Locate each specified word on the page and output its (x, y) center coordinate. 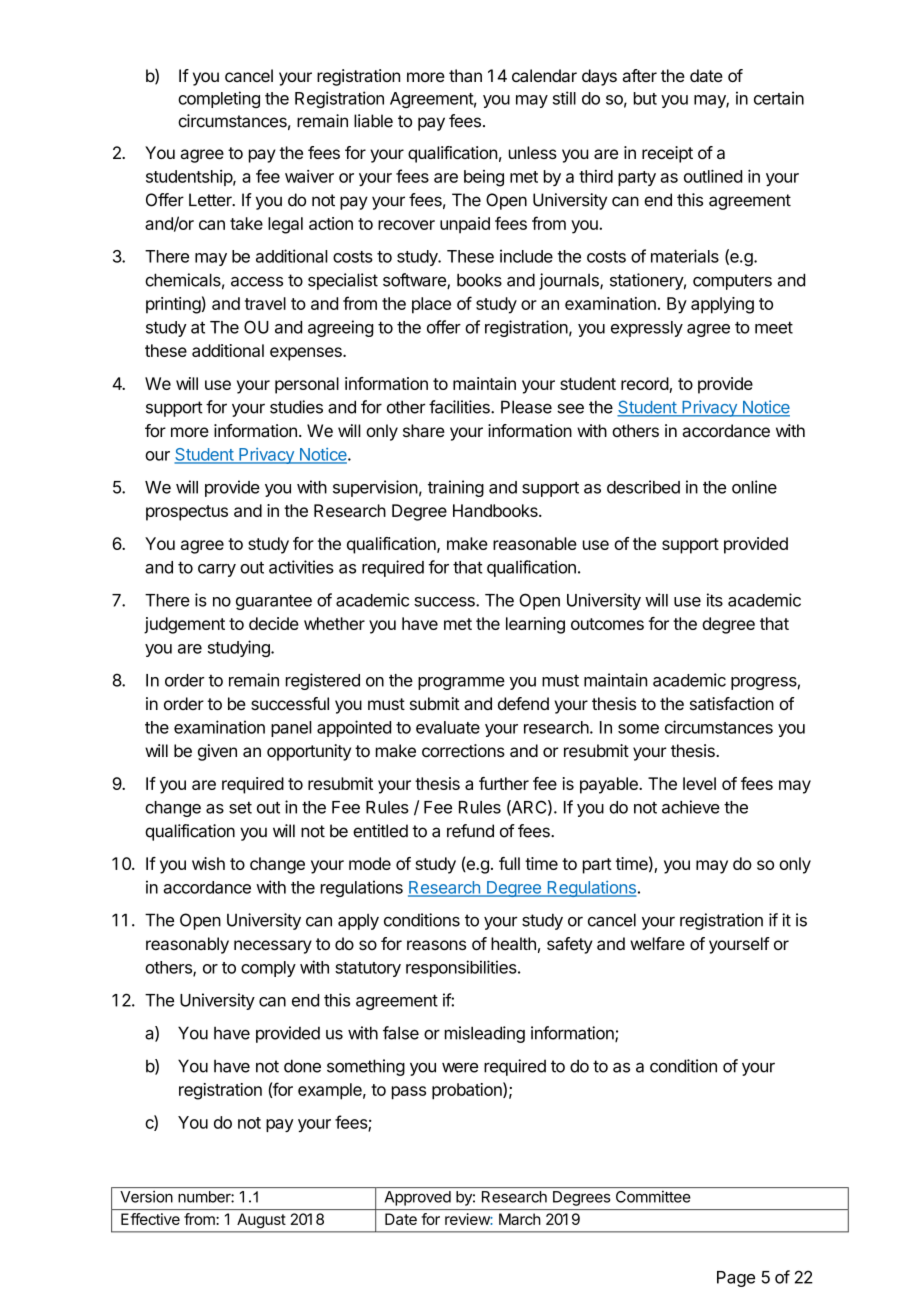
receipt (667, 154)
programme (461, 683)
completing (219, 99)
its (715, 600)
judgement (184, 625)
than (465, 75)
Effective (150, 1219)
